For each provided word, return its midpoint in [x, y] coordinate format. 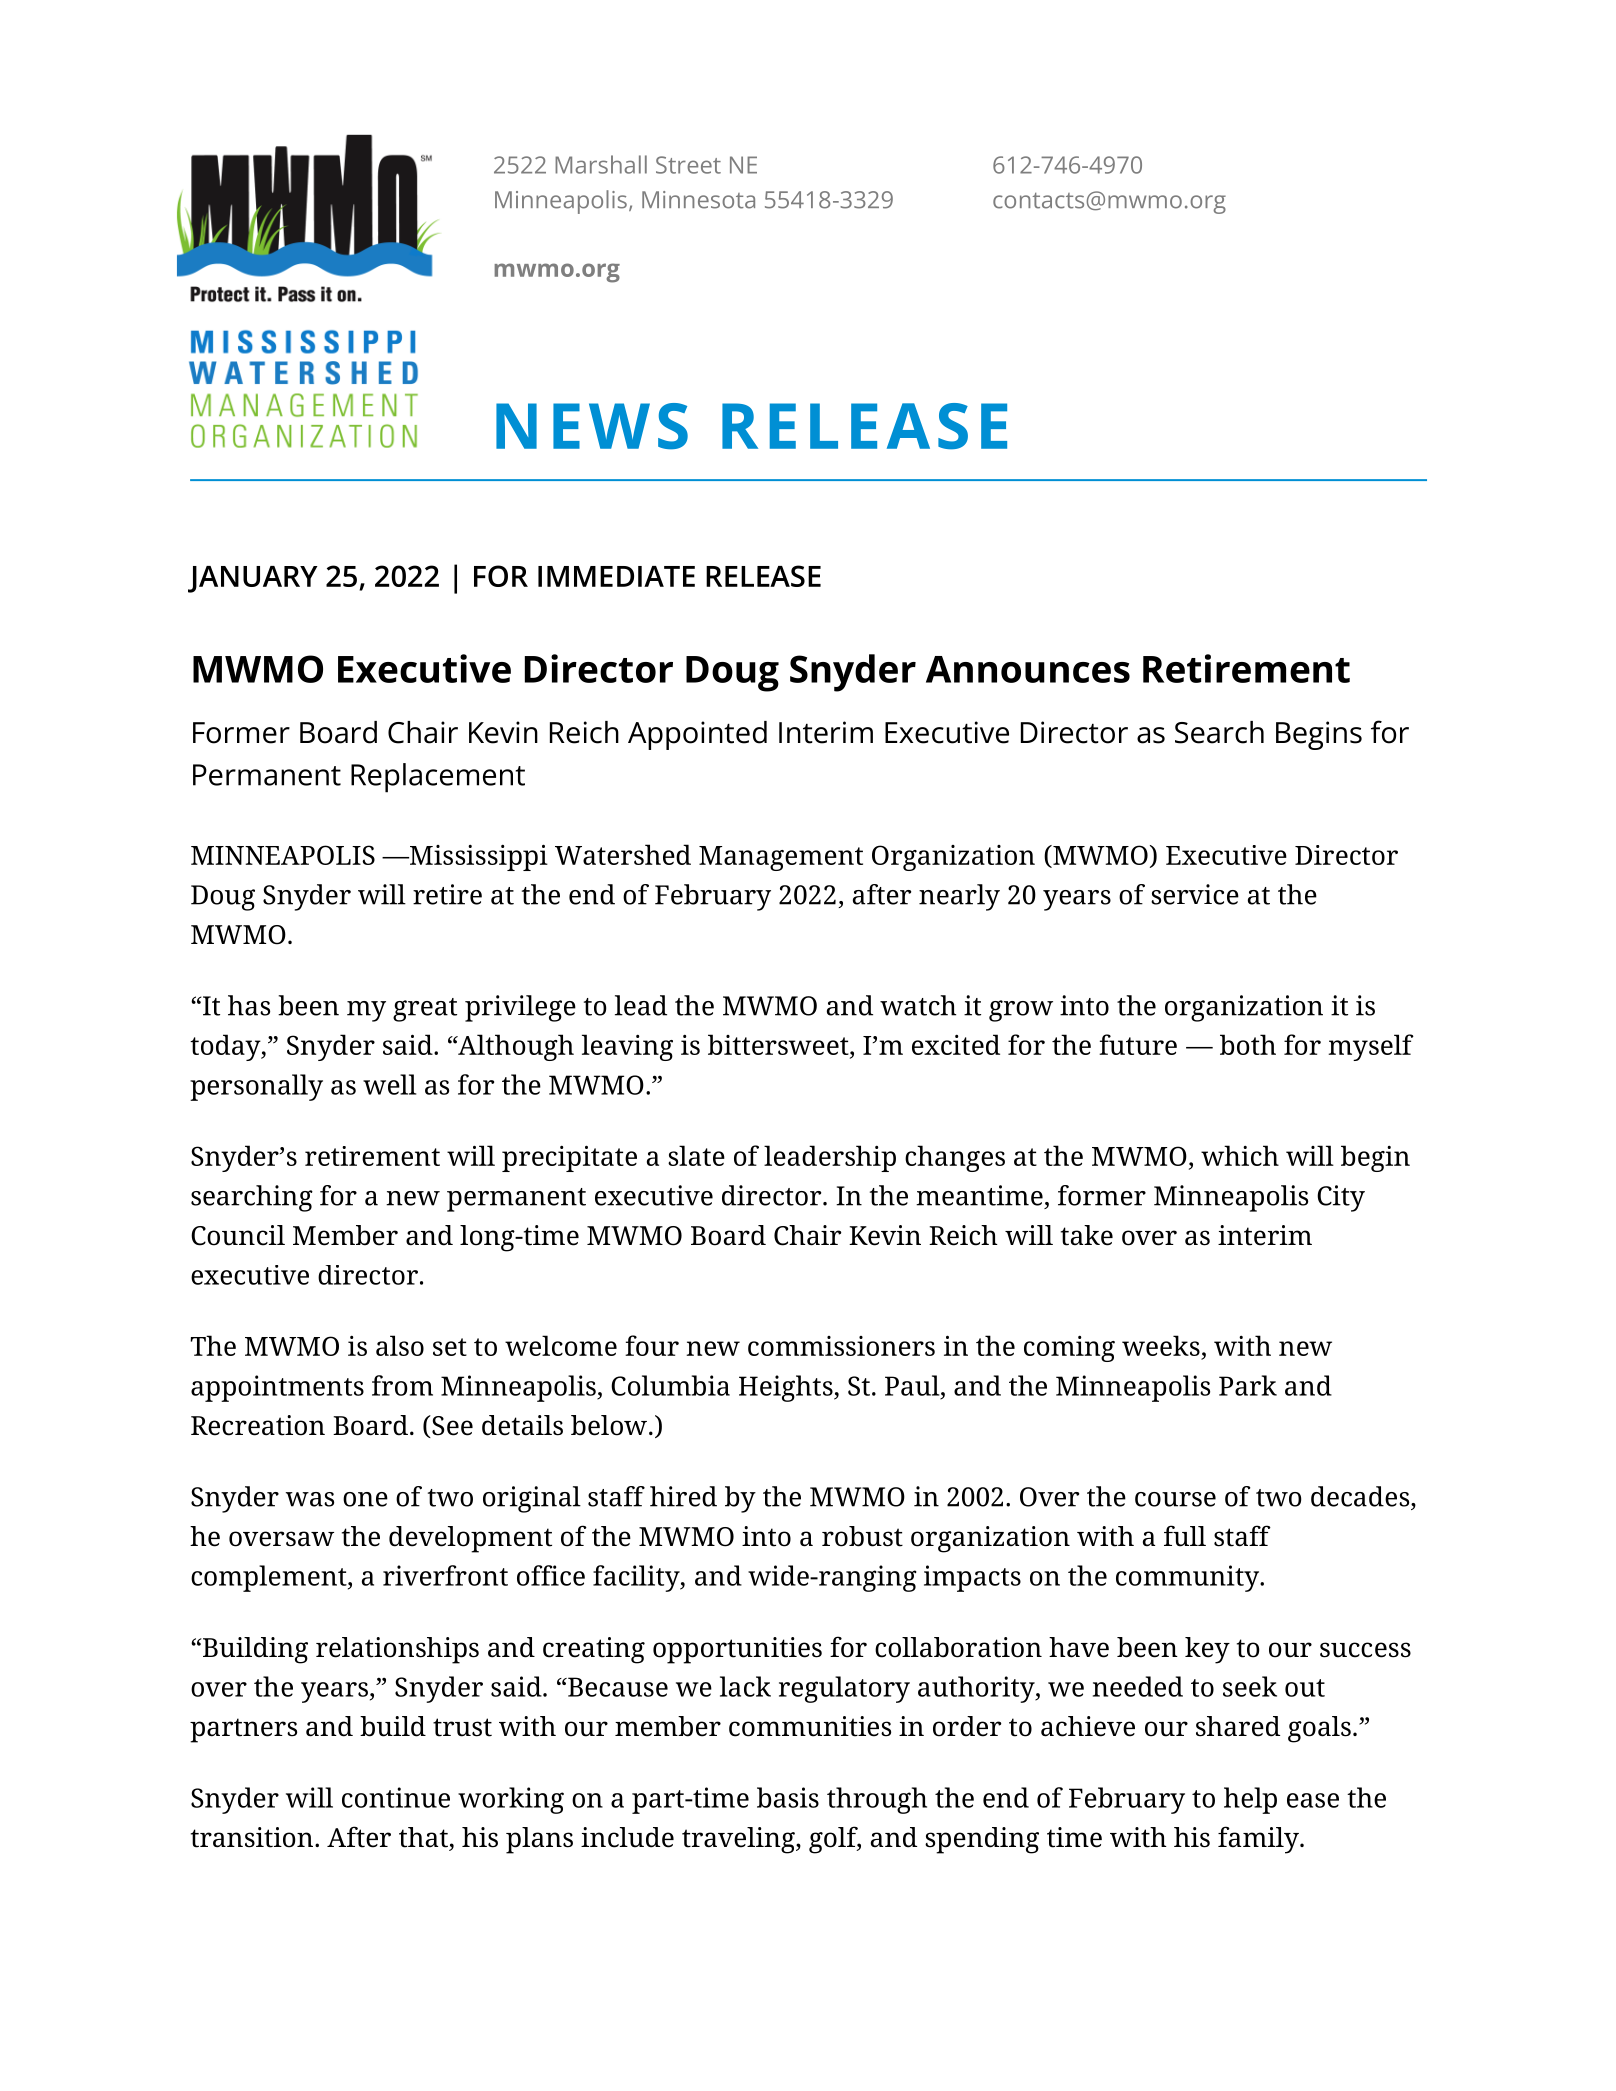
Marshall [601, 164]
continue [396, 1797]
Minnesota [698, 200]
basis [788, 1797]
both [1248, 1044]
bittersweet [779, 1046]
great [425, 1010]
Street [688, 165]
